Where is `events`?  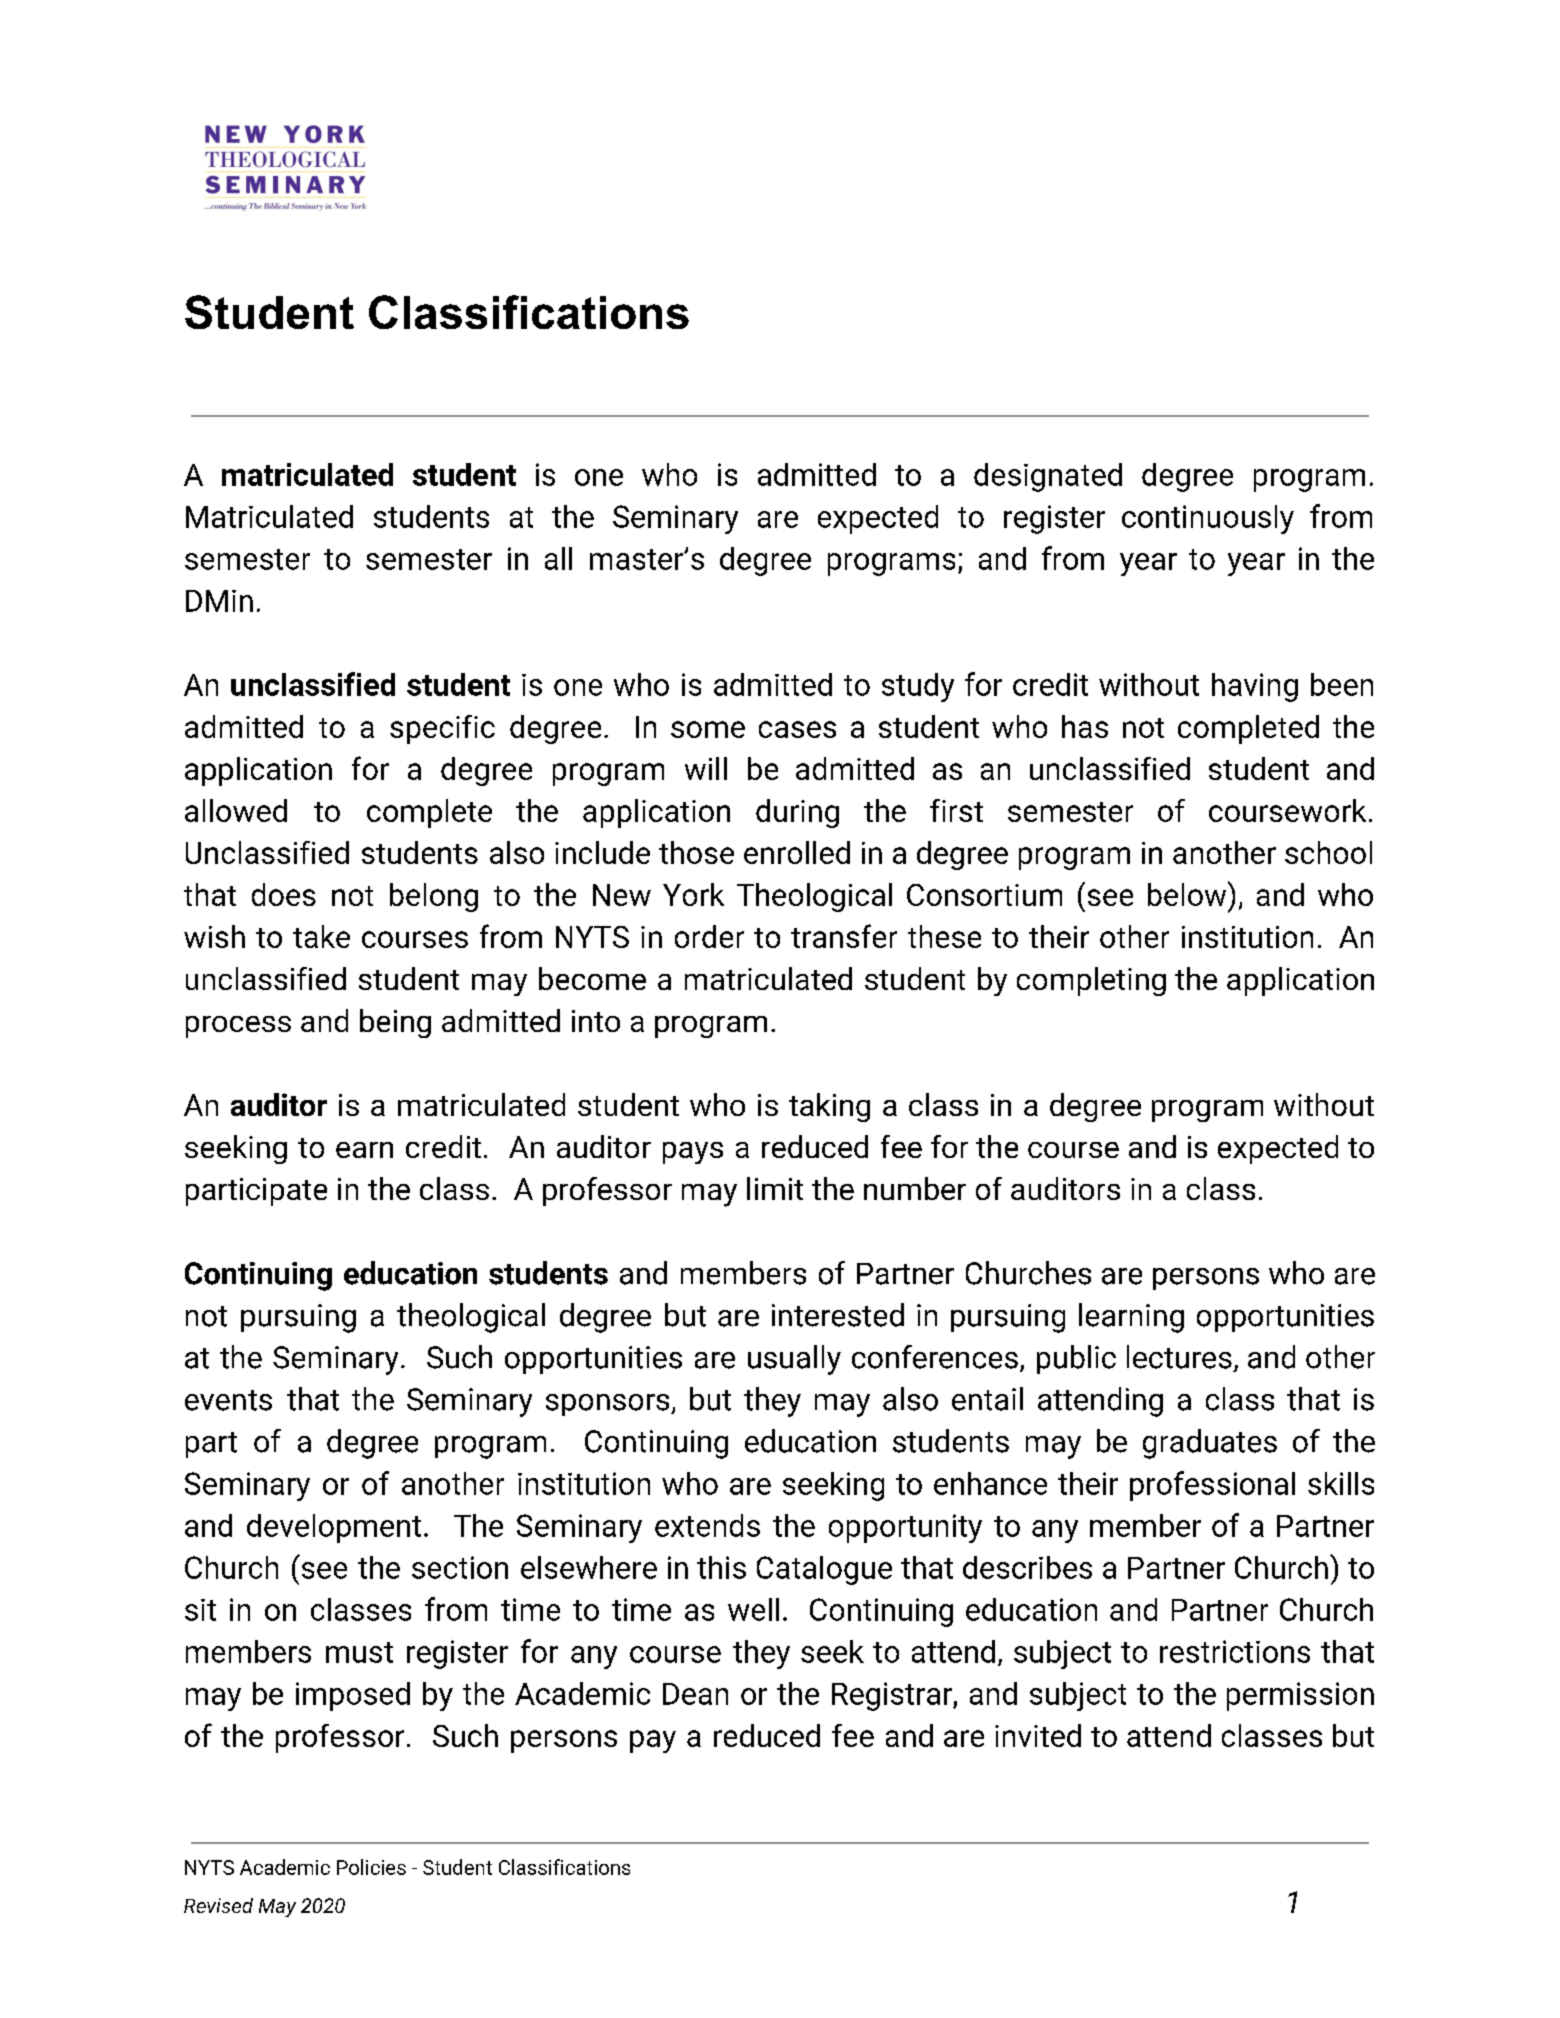
events is located at coordinates (228, 1400).
